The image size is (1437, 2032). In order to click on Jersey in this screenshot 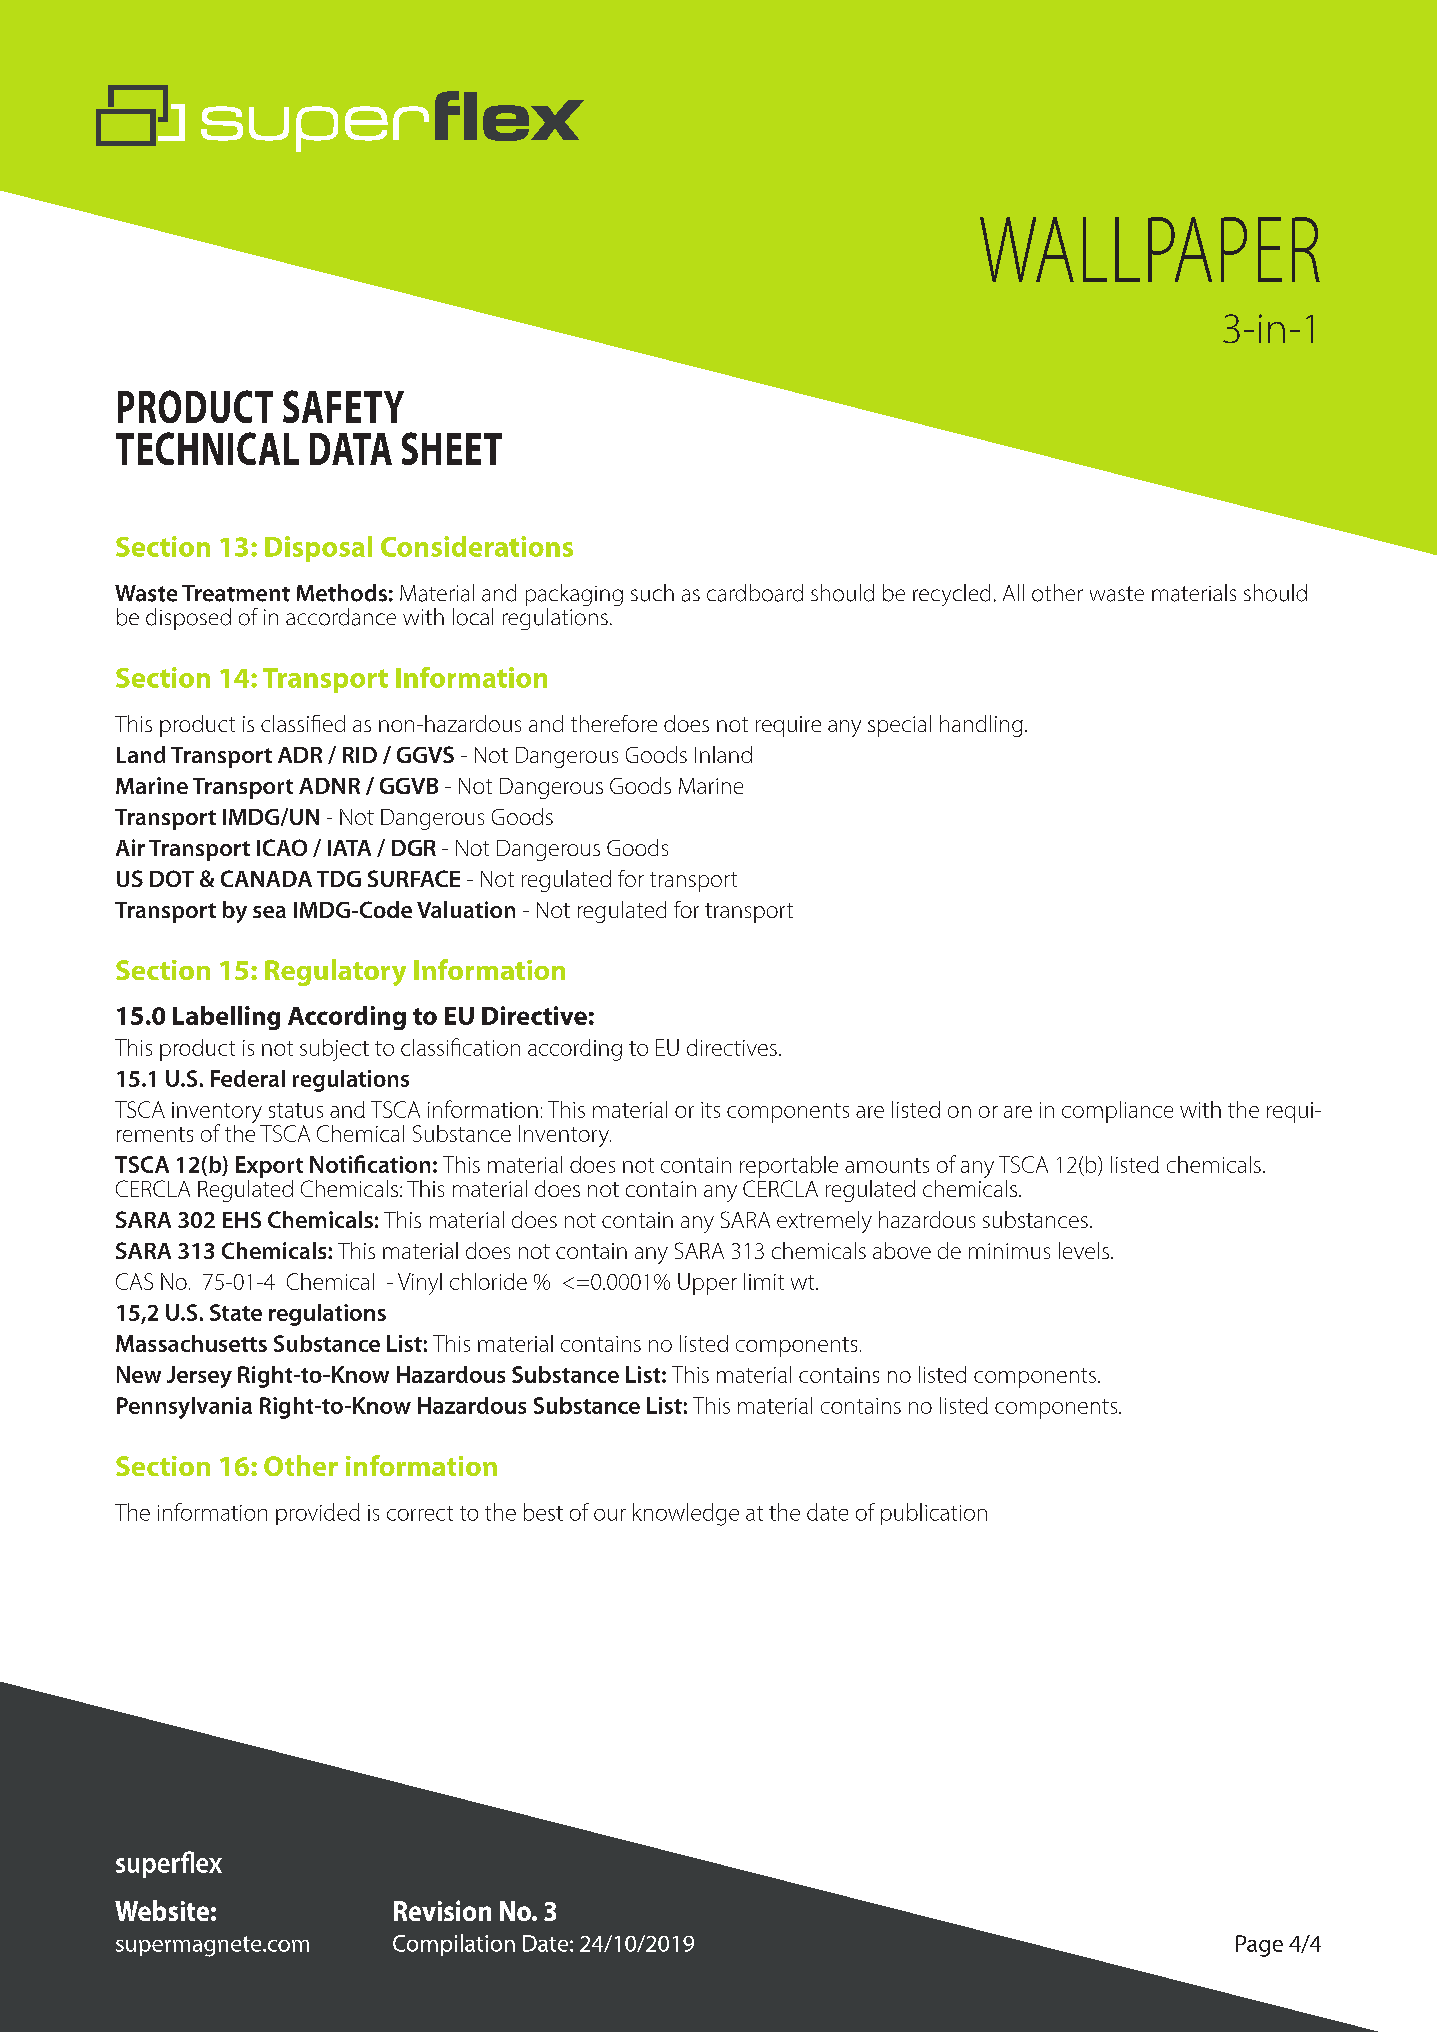, I will do `click(199, 1377)`.
